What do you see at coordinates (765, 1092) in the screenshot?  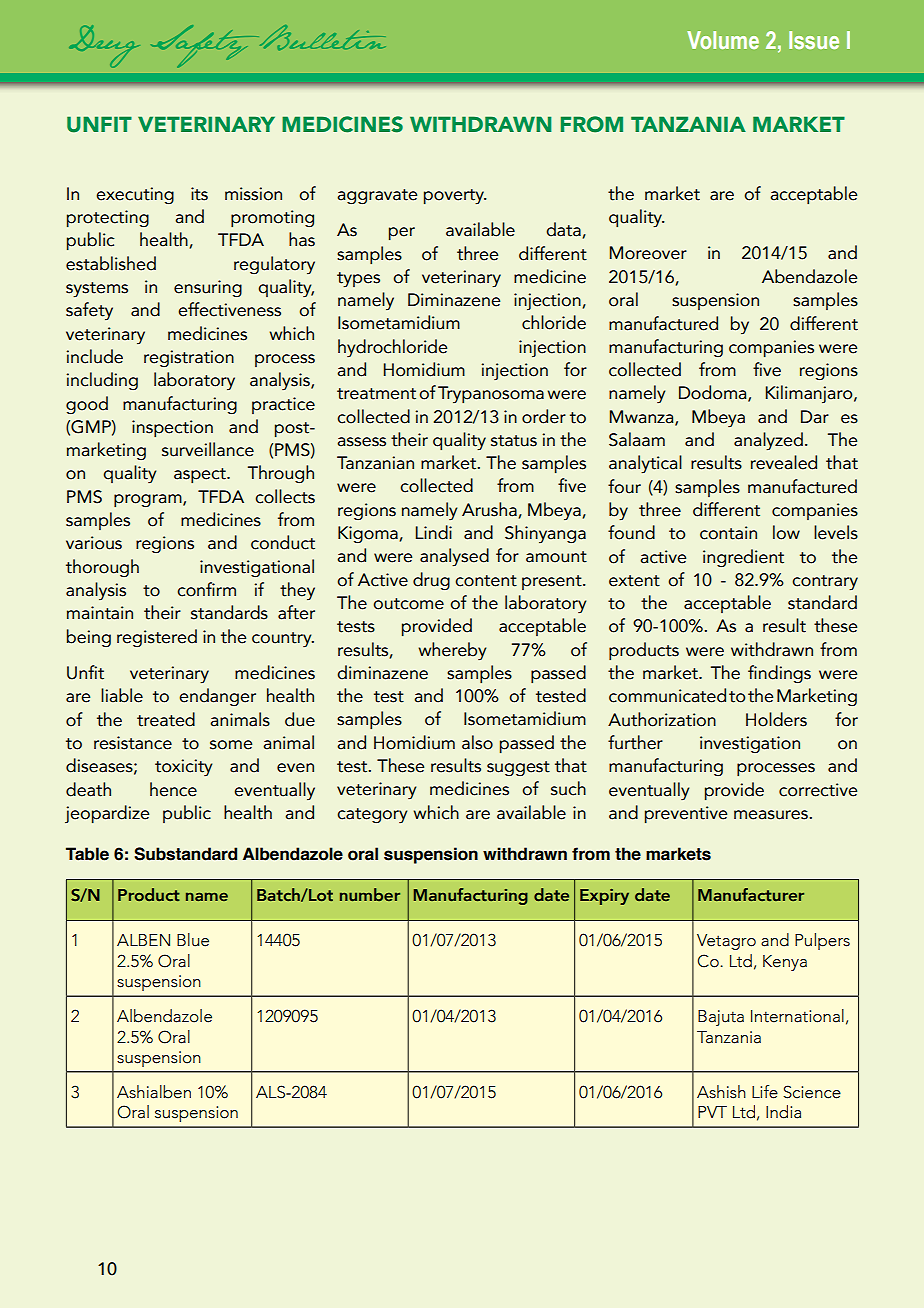 I see `Life` at bounding box center [765, 1092].
